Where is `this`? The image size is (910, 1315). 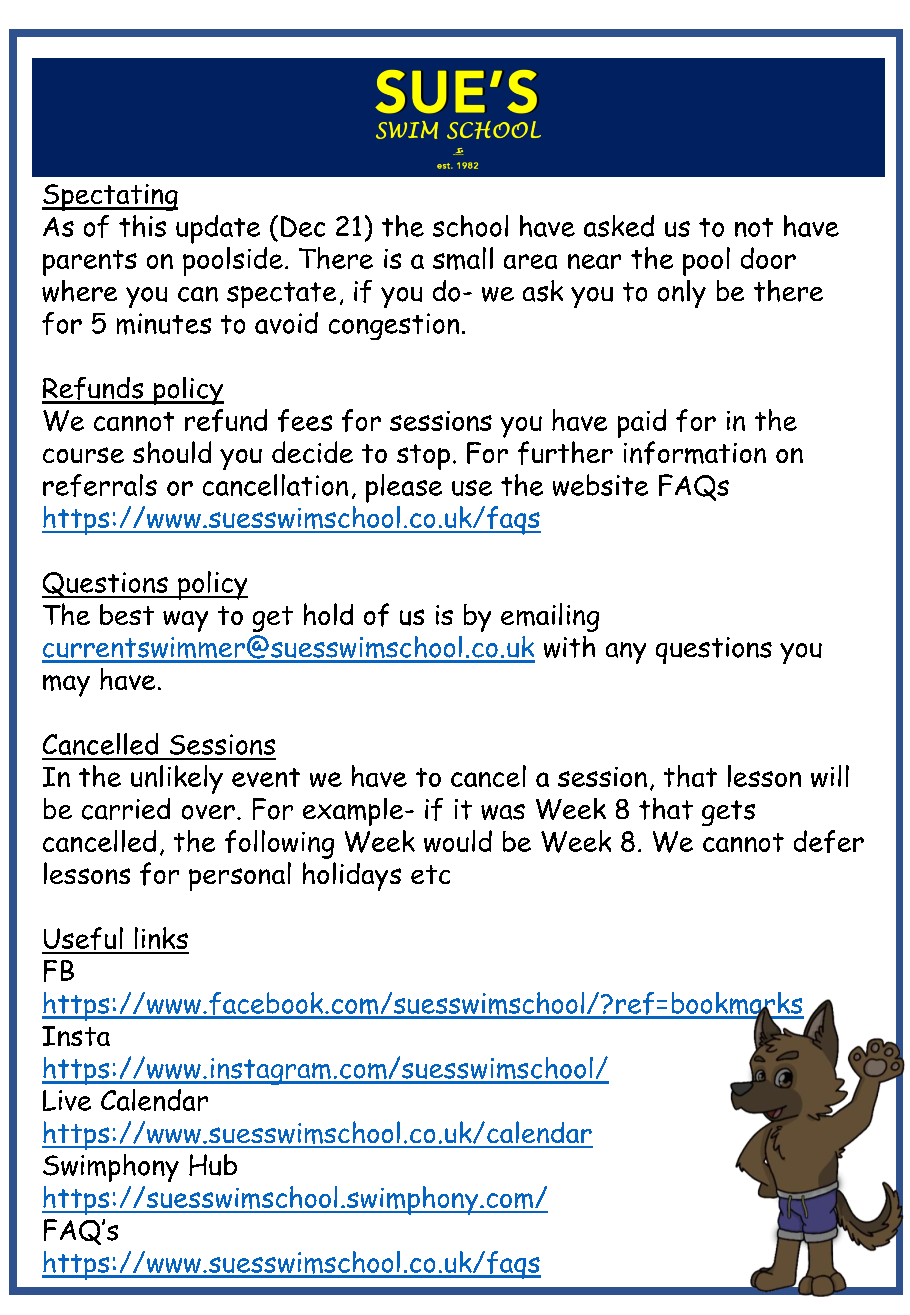 this is located at coordinates (142, 226).
